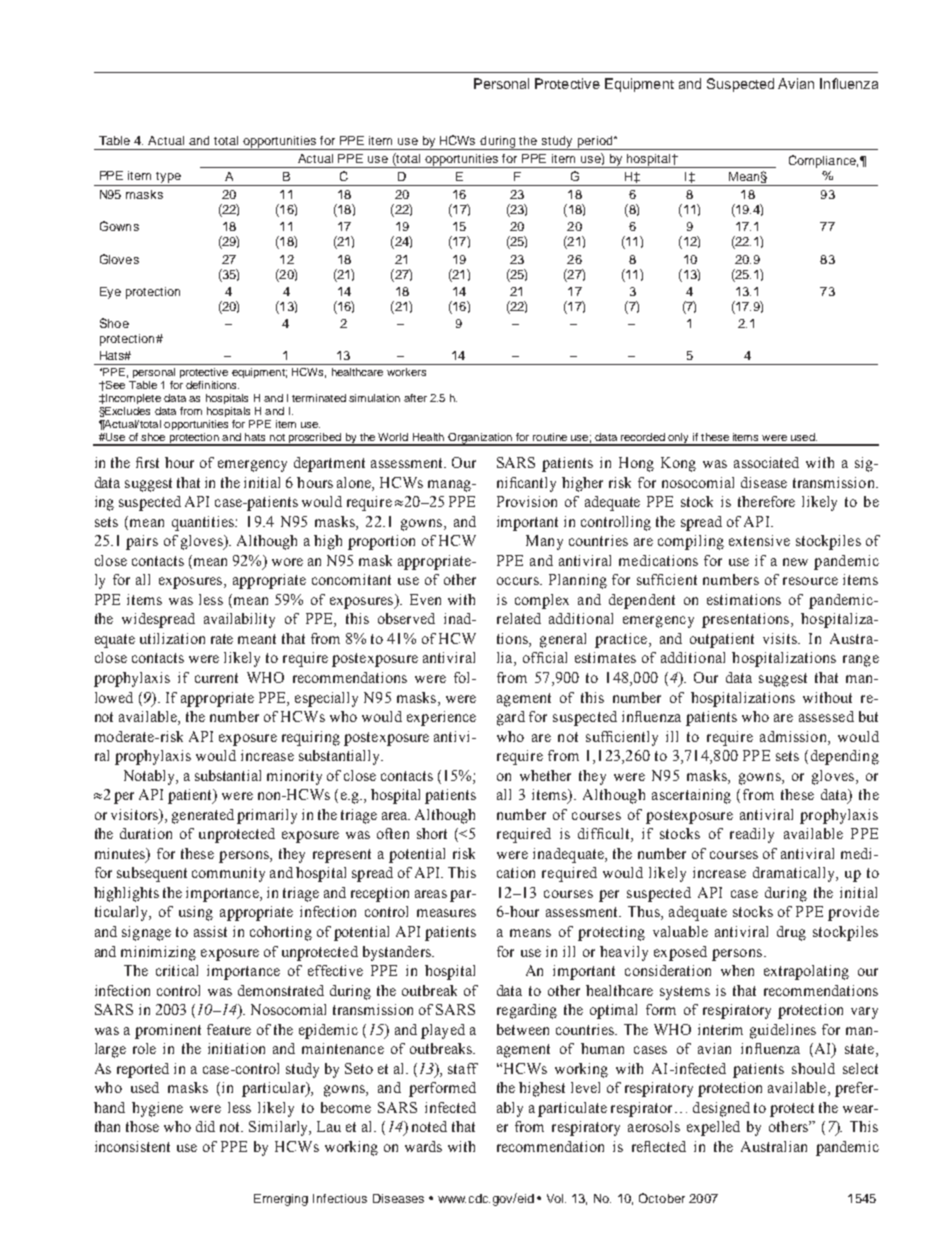 This page has width=952, height=1260. I want to click on experience, so click(441, 718).
